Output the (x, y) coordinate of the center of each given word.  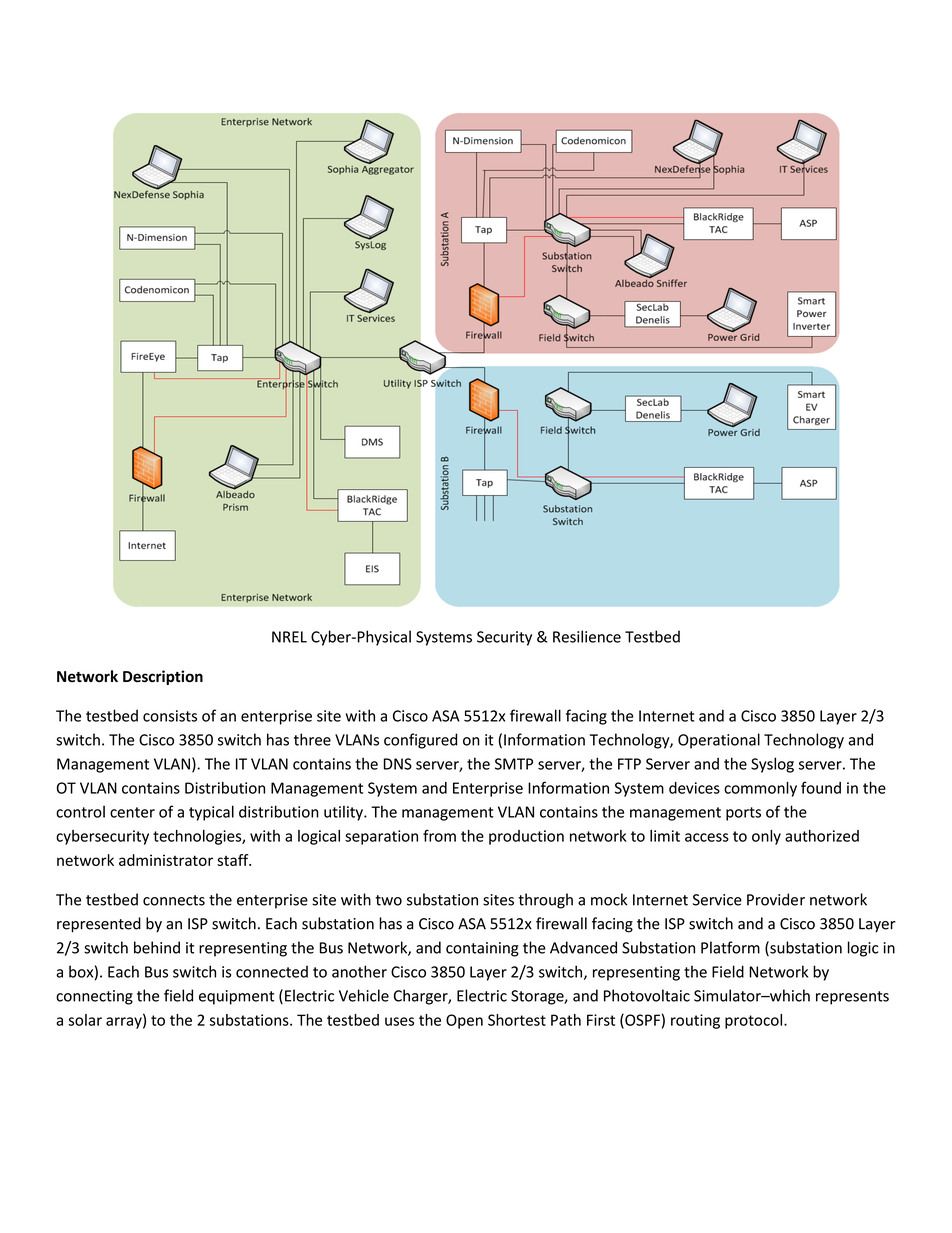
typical (211, 813)
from (439, 835)
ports (743, 814)
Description (163, 677)
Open (464, 1021)
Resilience (587, 636)
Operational (719, 741)
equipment (236, 997)
